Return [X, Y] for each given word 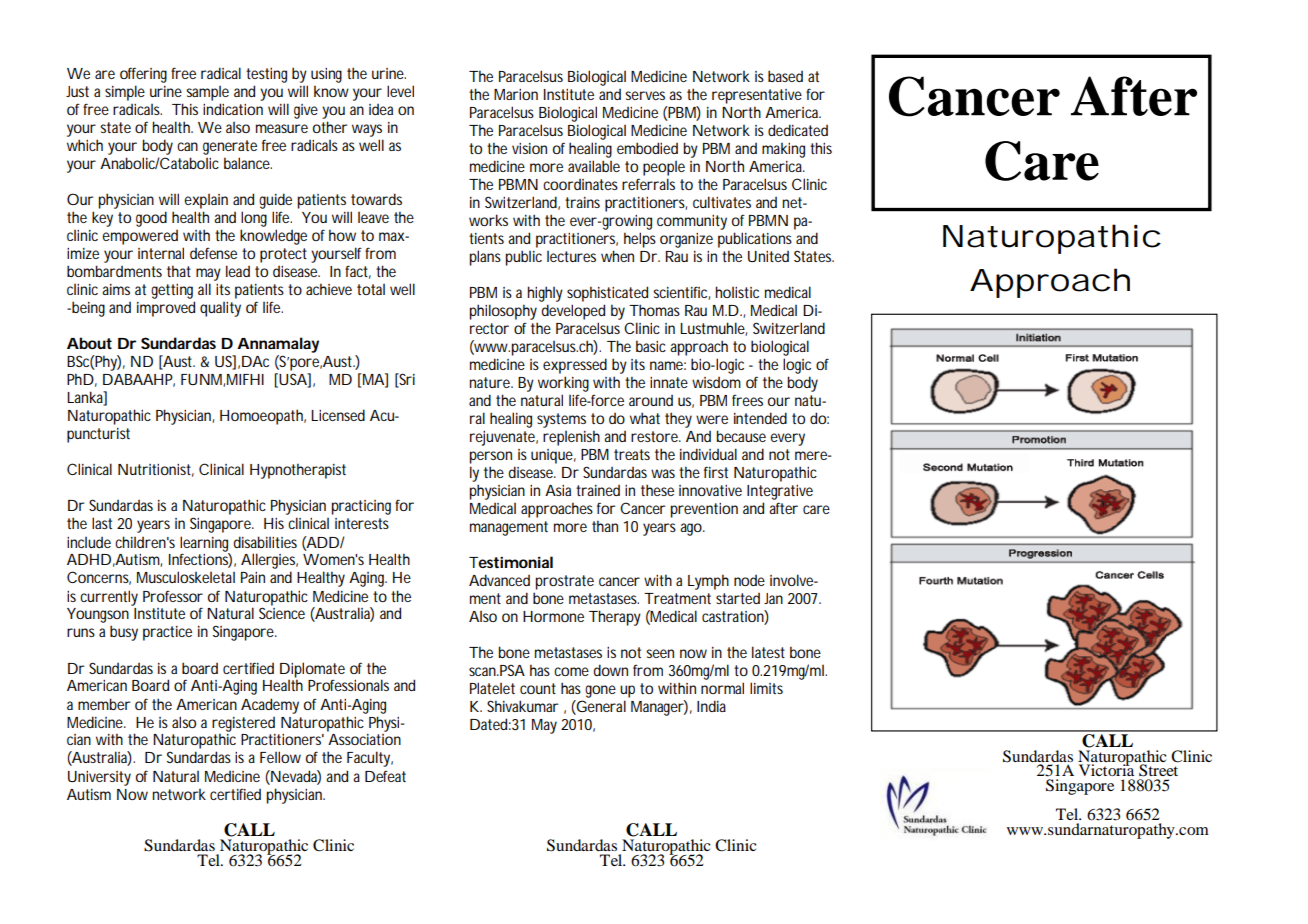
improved [166, 309]
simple [125, 93]
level [400, 91]
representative [757, 96]
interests [362, 523]
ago [692, 529]
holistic [737, 292]
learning [205, 545]
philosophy [503, 312]
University [99, 778]
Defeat [385, 776]
